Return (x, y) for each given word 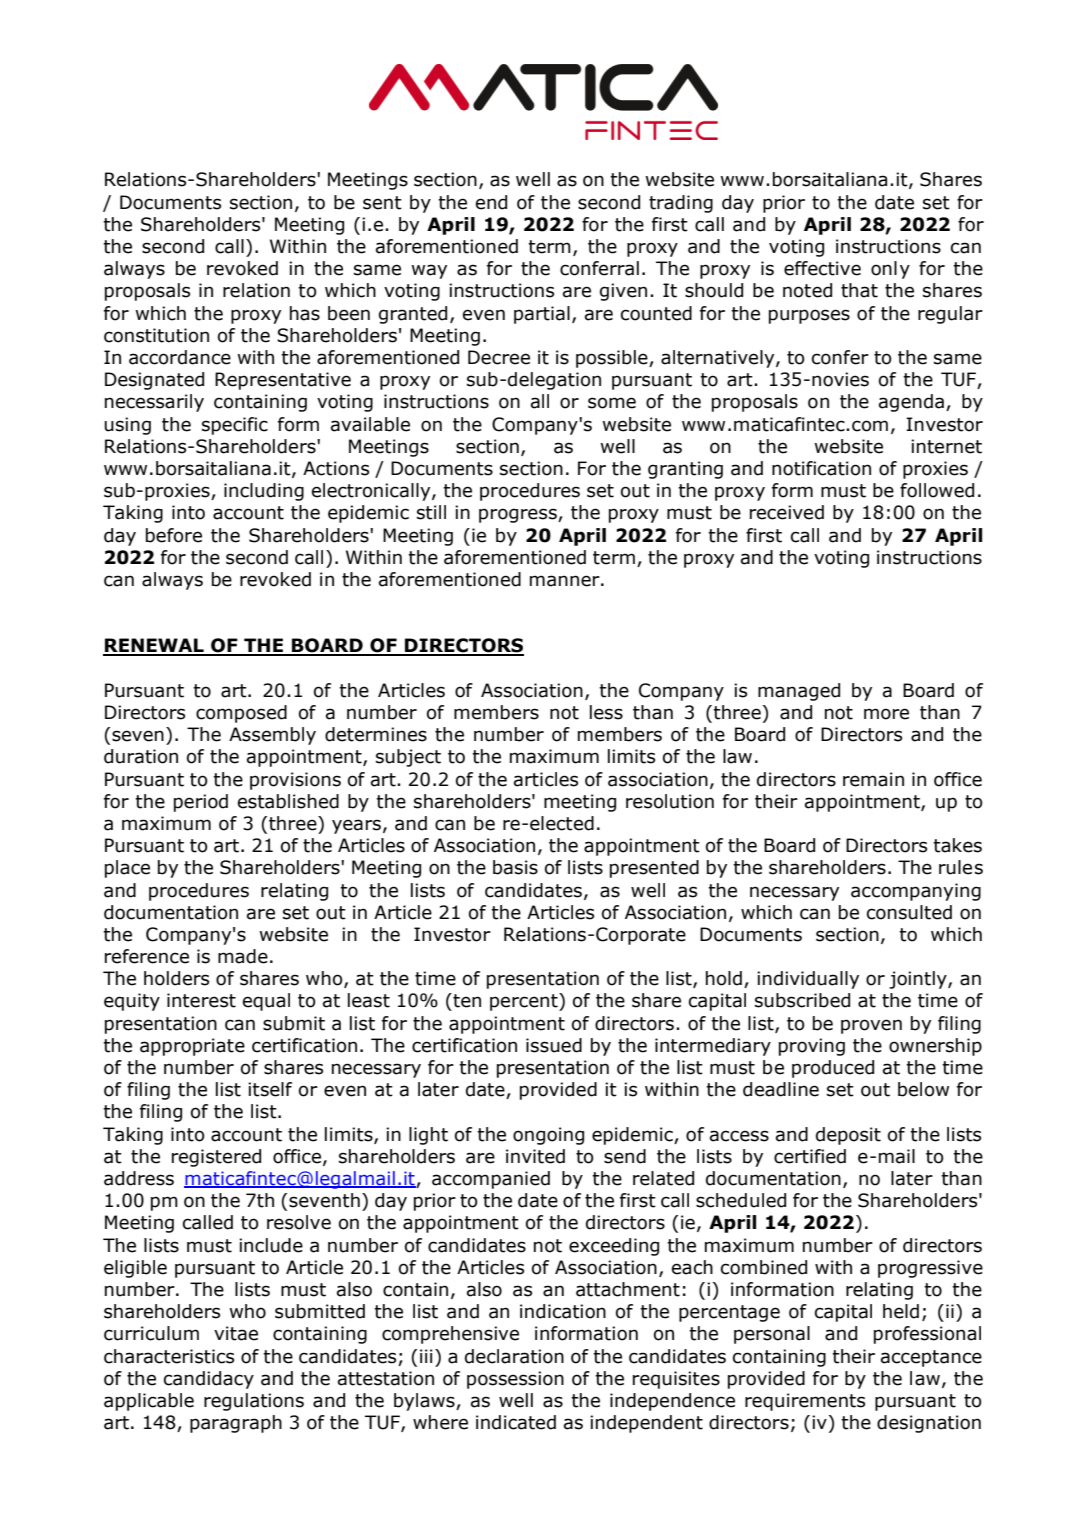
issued (554, 1045)
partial (542, 315)
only (890, 270)
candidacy (209, 1380)
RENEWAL (154, 646)
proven (871, 1026)
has (305, 313)
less (606, 712)
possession (515, 1380)
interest (201, 1000)
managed (799, 692)
